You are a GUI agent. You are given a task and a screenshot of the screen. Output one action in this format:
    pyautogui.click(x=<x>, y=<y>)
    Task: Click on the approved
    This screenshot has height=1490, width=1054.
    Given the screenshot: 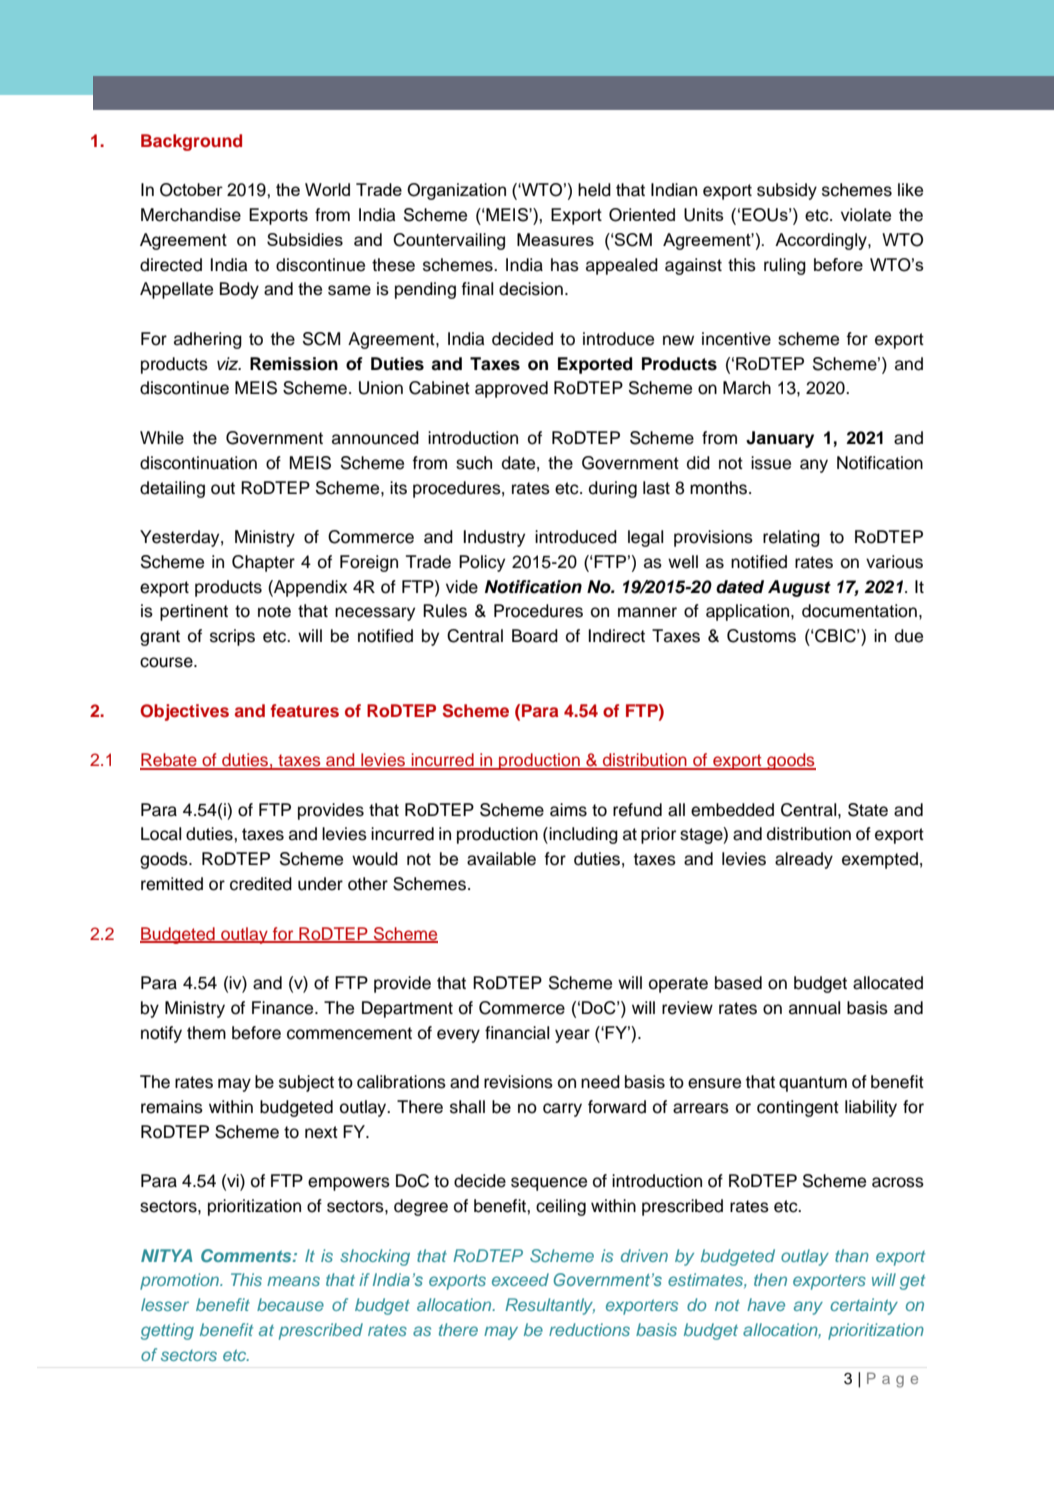 What is the action you would take?
    pyautogui.click(x=511, y=389)
